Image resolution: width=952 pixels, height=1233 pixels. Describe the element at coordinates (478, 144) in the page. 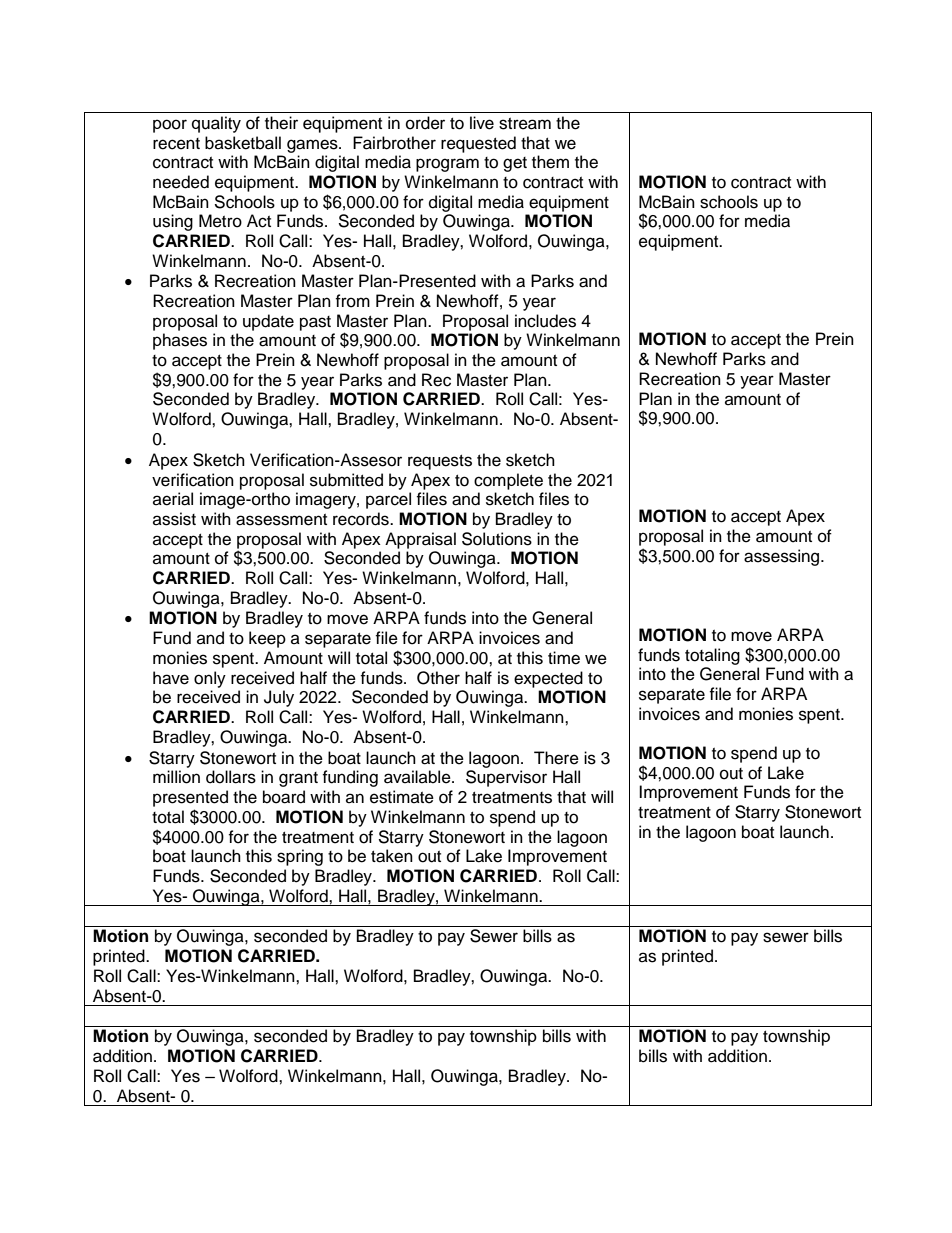

I see `requested` at that location.
